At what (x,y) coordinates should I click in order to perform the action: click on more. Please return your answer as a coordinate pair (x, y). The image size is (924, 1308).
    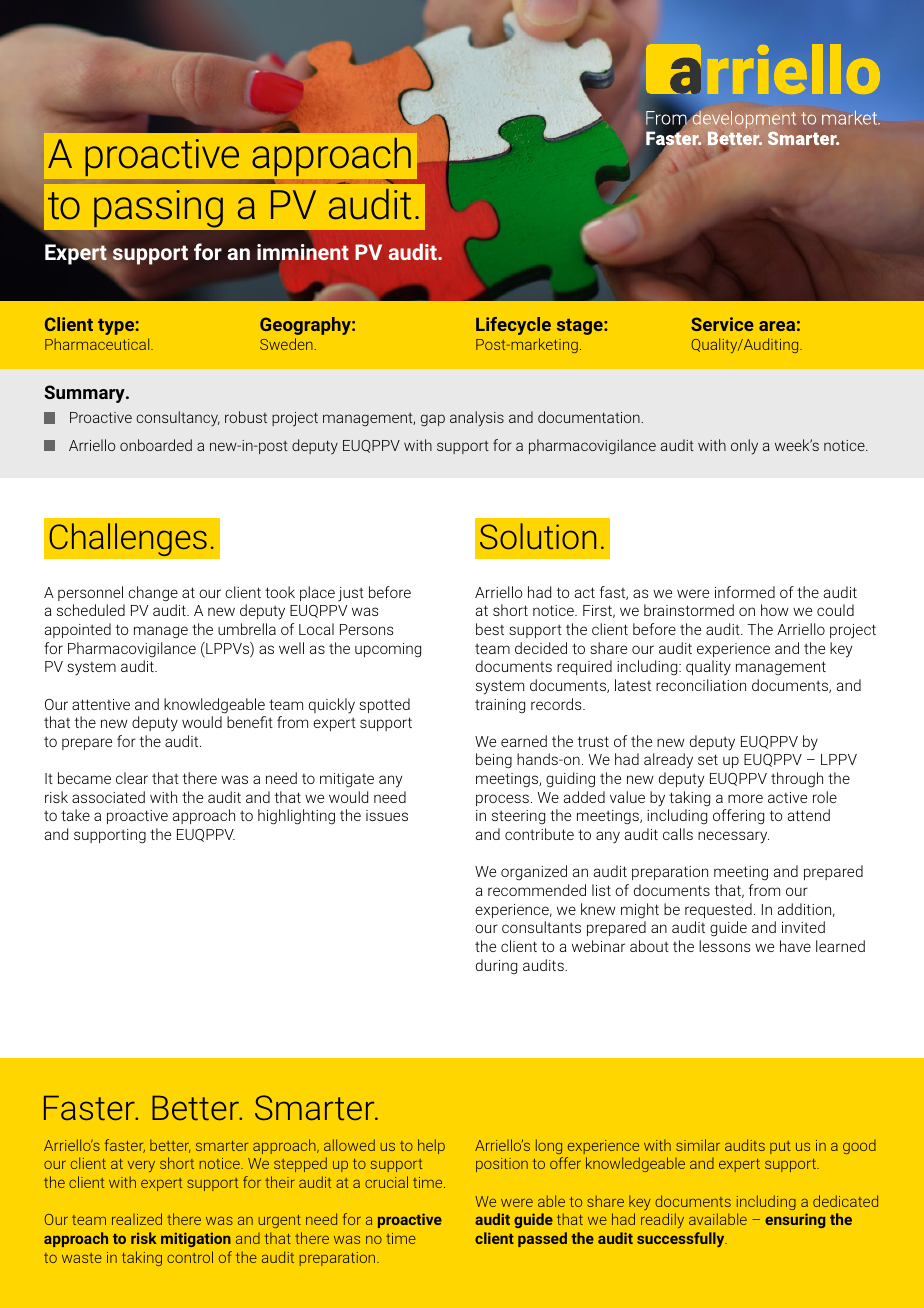
    Looking at the image, I should click on (745, 798).
